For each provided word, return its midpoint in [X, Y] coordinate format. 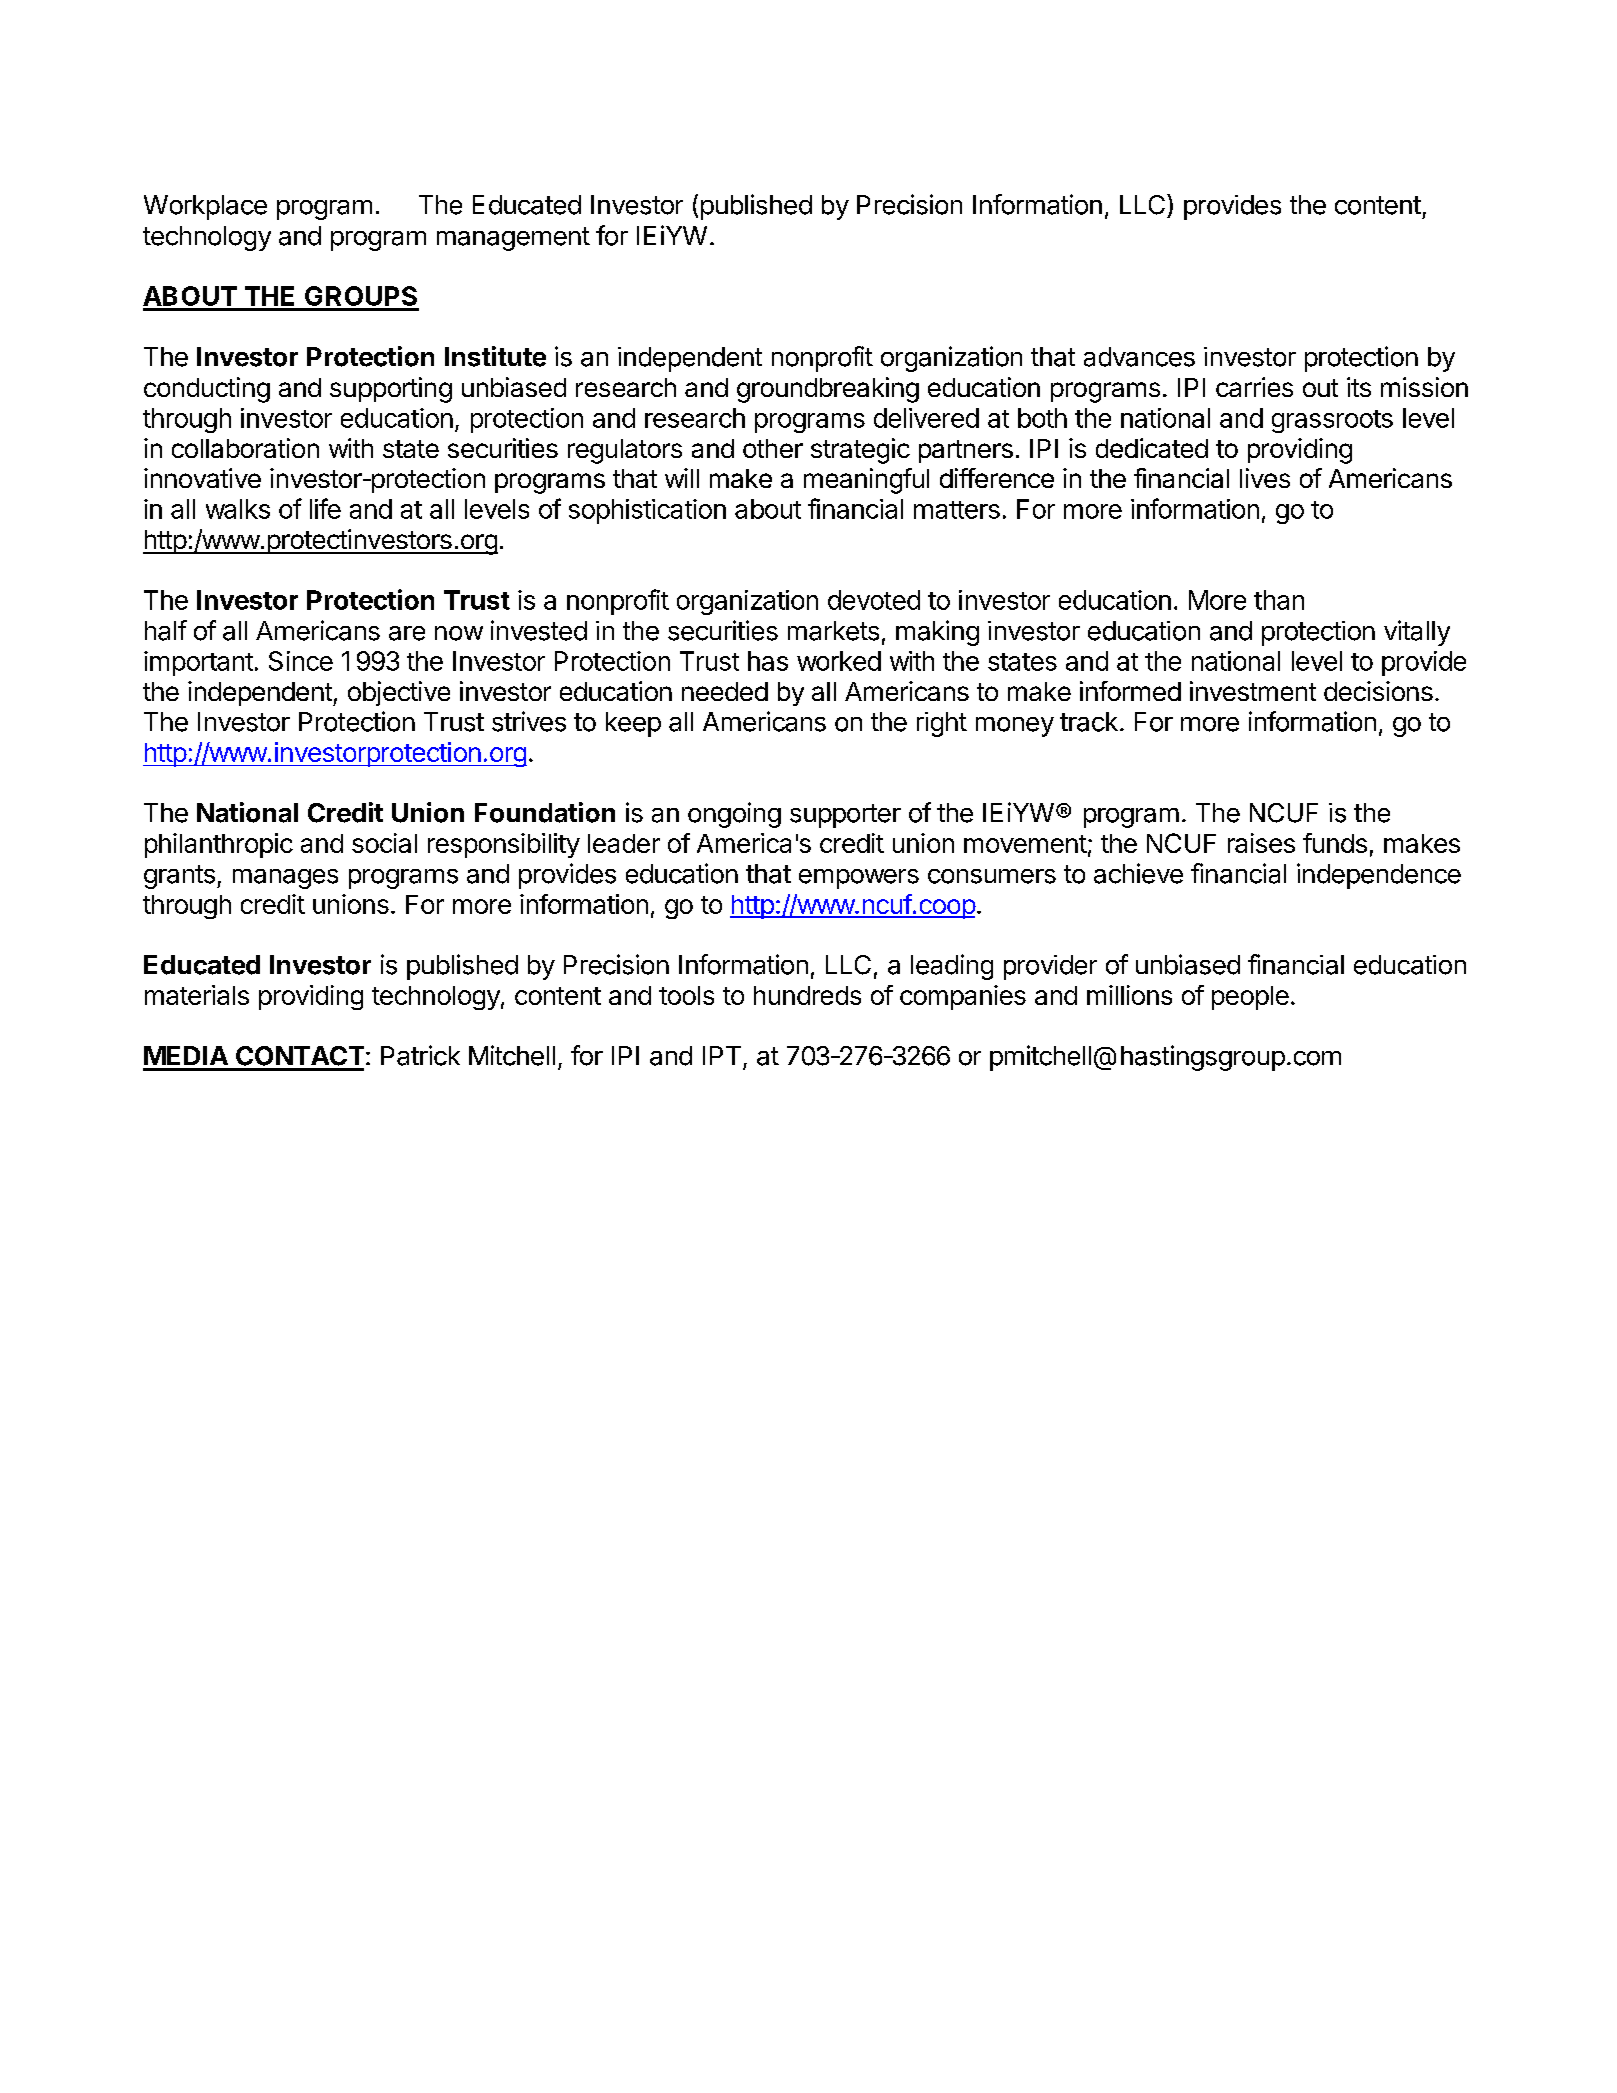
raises [1261, 843]
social [384, 843]
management [513, 239]
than [1279, 600]
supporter [845, 816]
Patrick [420, 1055]
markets [833, 631]
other [773, 448]
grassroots [1332, 421]
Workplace [205, 207]
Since [301, 661]
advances [1139, 357]
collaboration [245, 448]
